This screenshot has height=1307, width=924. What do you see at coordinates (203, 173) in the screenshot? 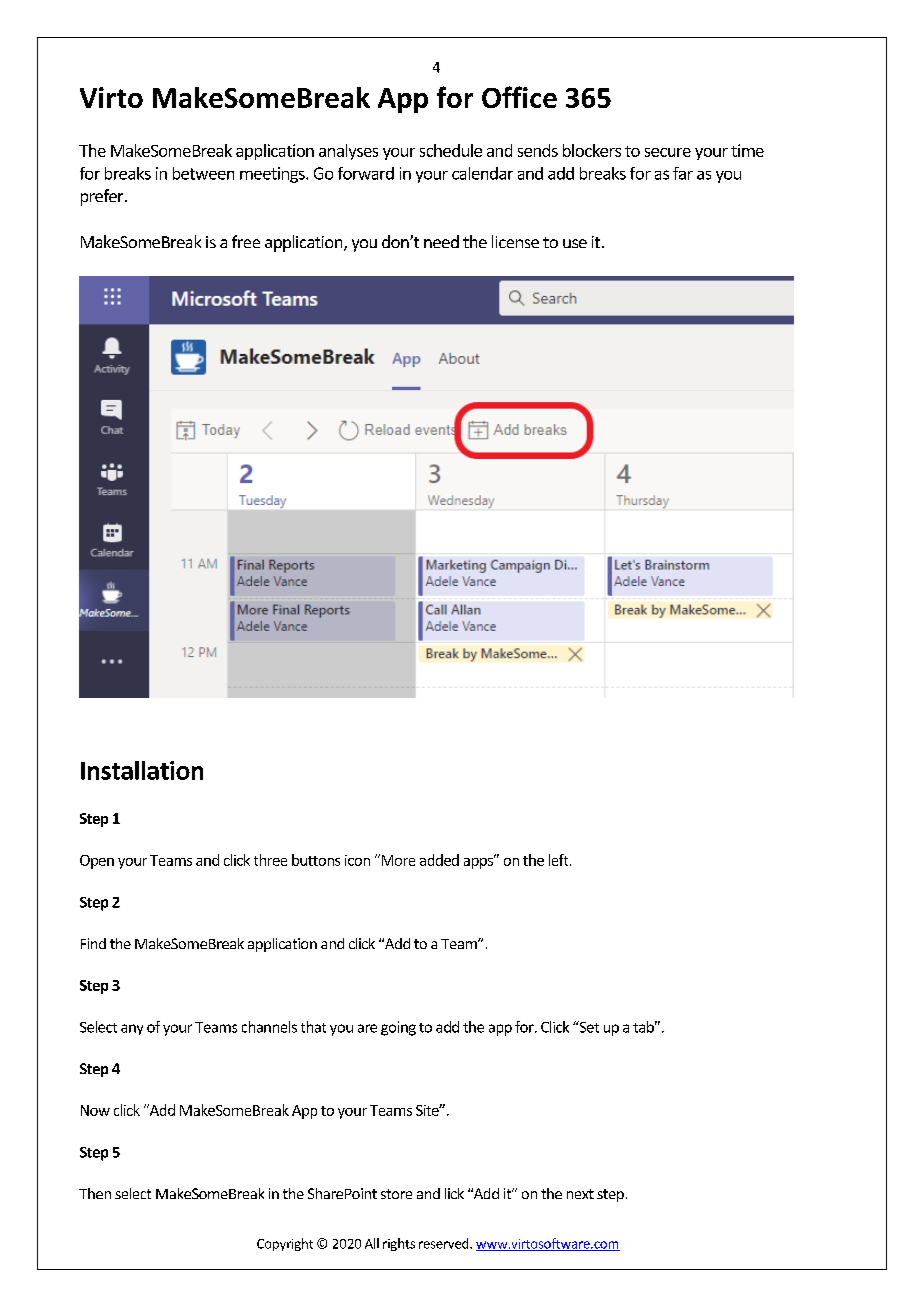
I see `between` at bounding box center [203, 173].
